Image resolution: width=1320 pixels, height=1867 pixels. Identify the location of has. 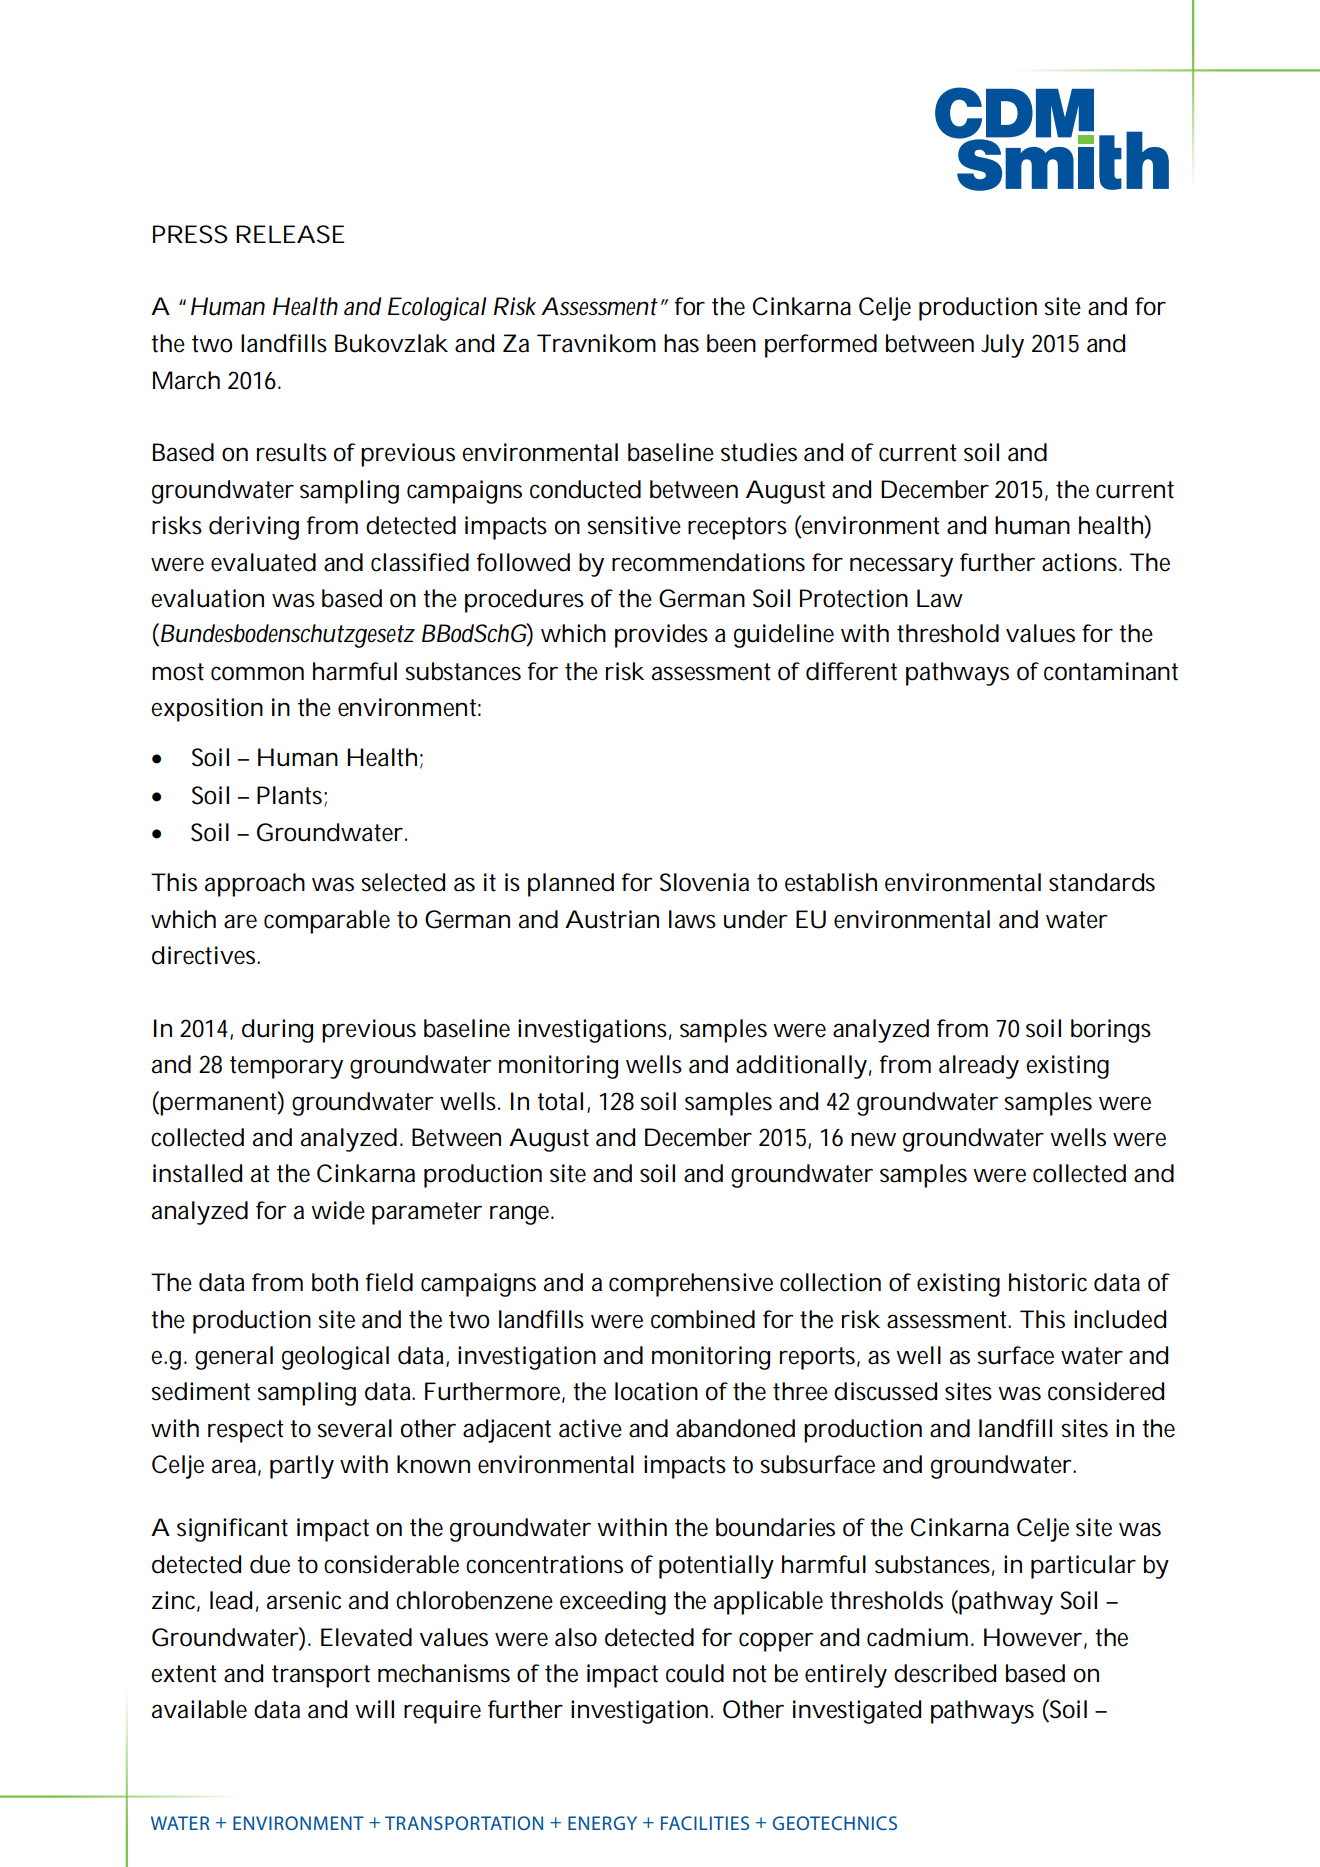
(681, 343).
